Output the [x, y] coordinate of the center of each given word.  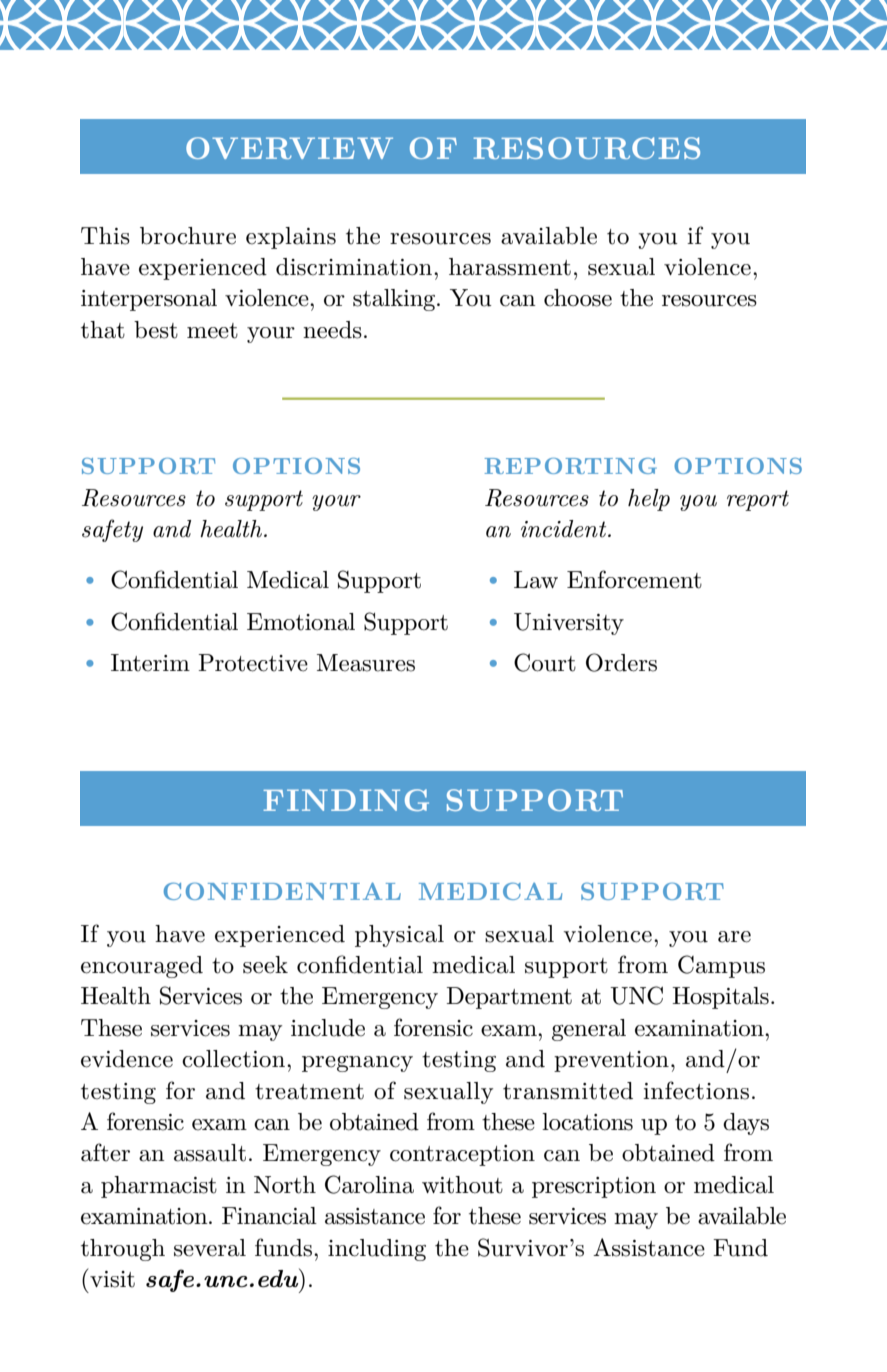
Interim [150, 663]
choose [578, 298]
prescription [594, 1187]
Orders [621, 662]
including [377, 1250]
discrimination [355, 267]
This [105, 236]
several [210, 1248]
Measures [366, 663]
